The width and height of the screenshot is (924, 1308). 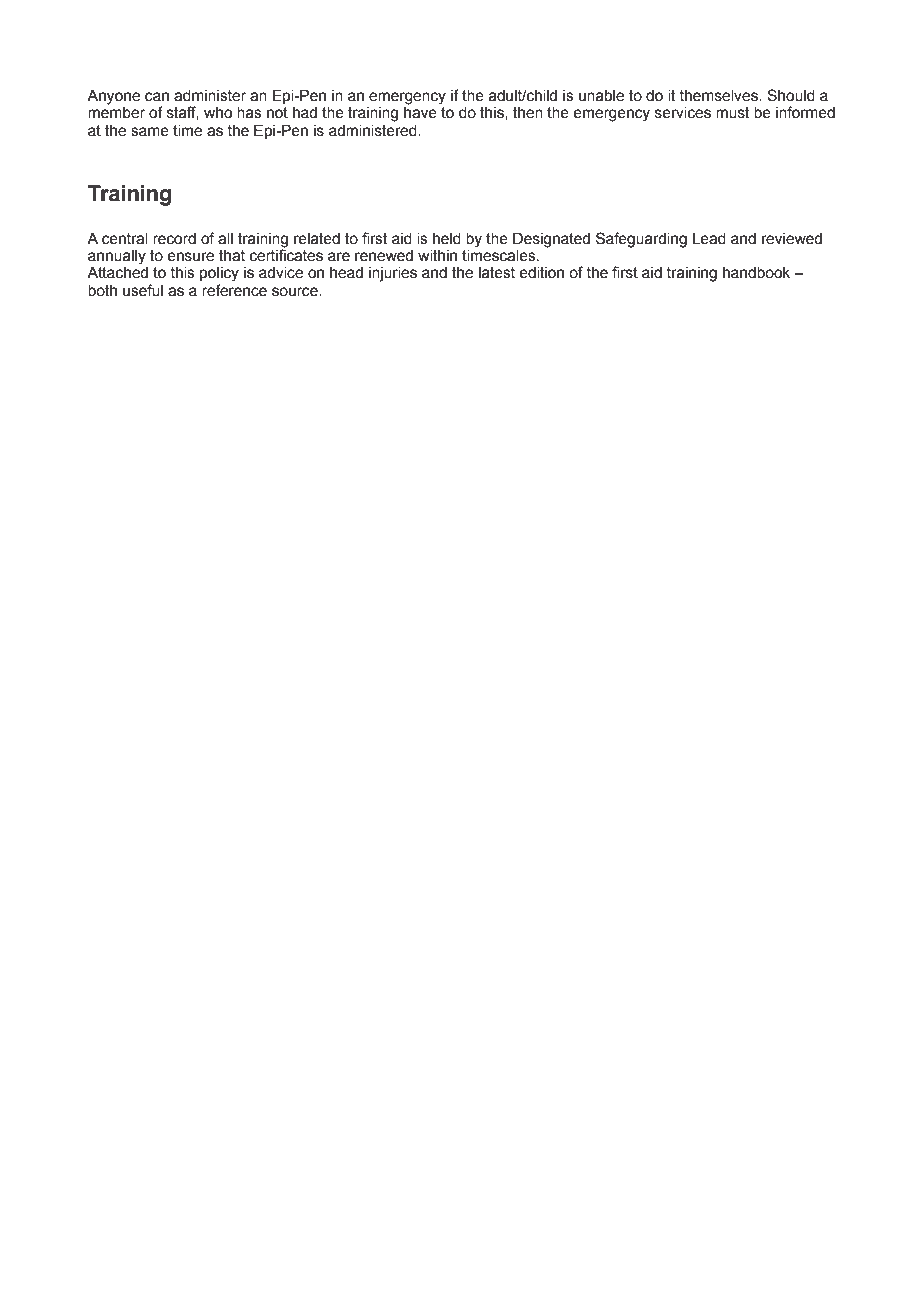 I want to click on have, so click(x=420, y=113).
